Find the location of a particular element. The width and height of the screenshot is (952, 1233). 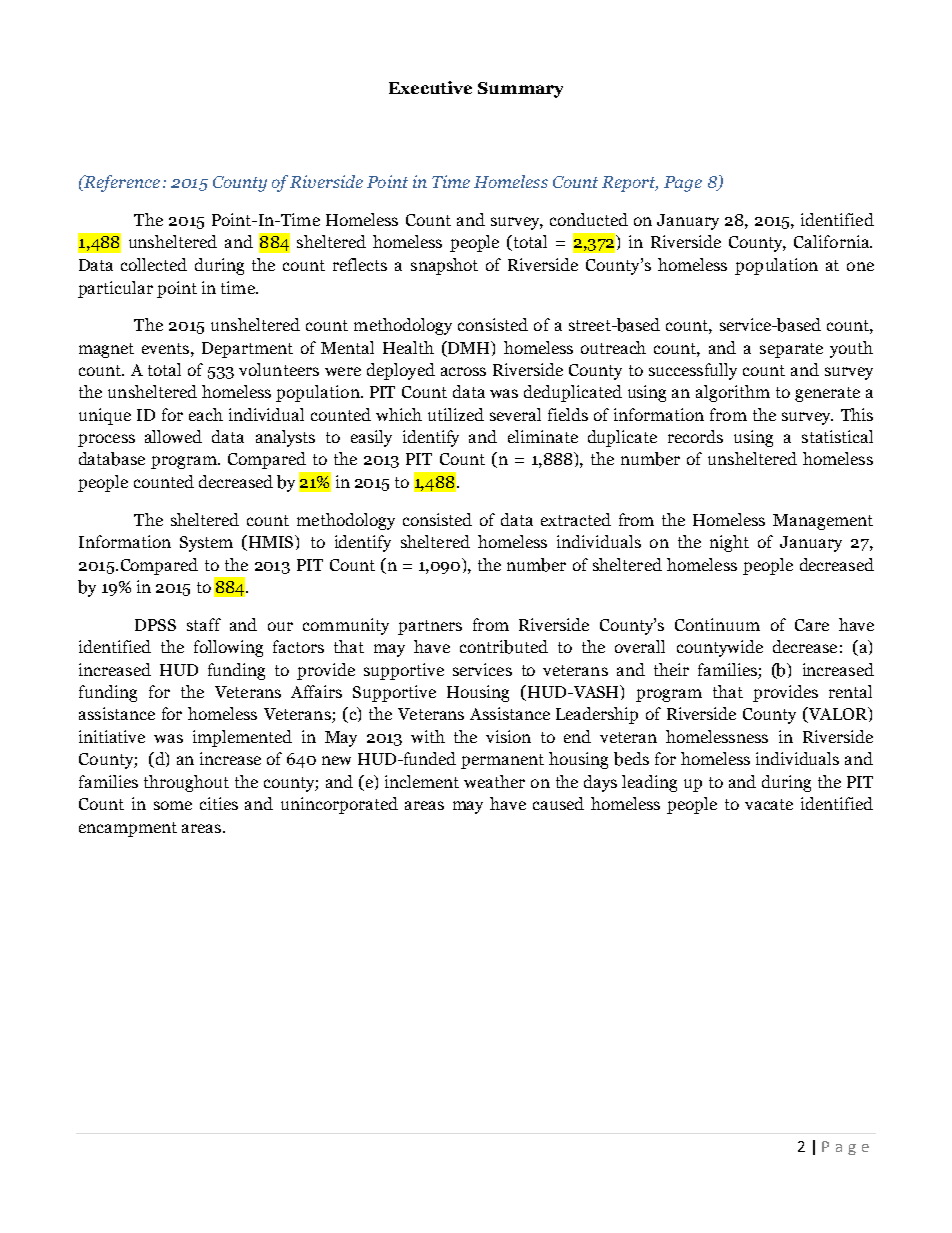

Summary is located at coordinates (520, 90).
